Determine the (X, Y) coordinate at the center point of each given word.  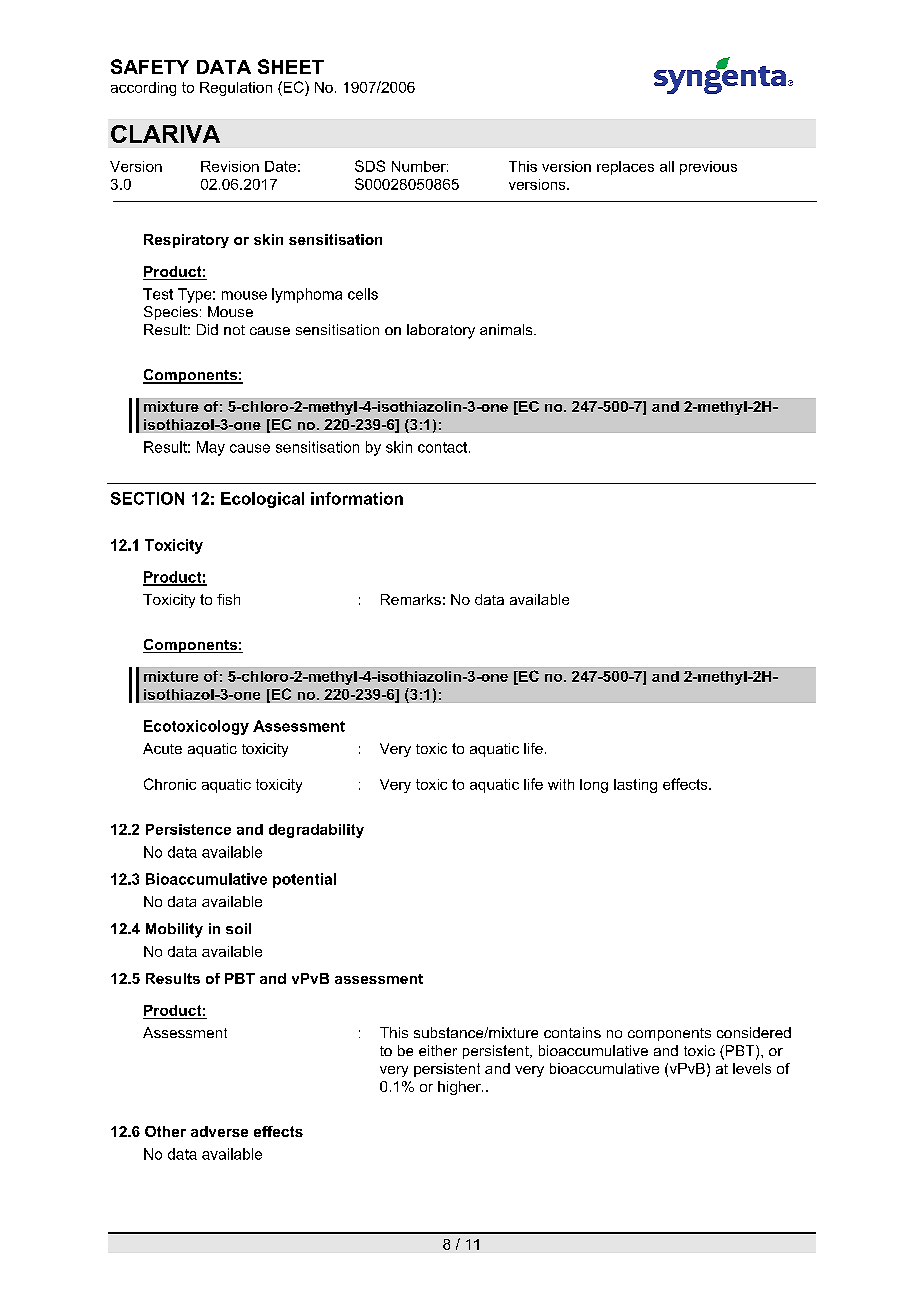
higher (460, 1088)
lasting (635, 786)
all (667, 166)
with (561, 784)
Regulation (236, 89)
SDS (370, 166)
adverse (219, 1131)
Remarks (411, 599)
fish (228, 599)
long (594, 786)
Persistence (188, 829)
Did (207, 329)
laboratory (441, 331)
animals (507, 329)
